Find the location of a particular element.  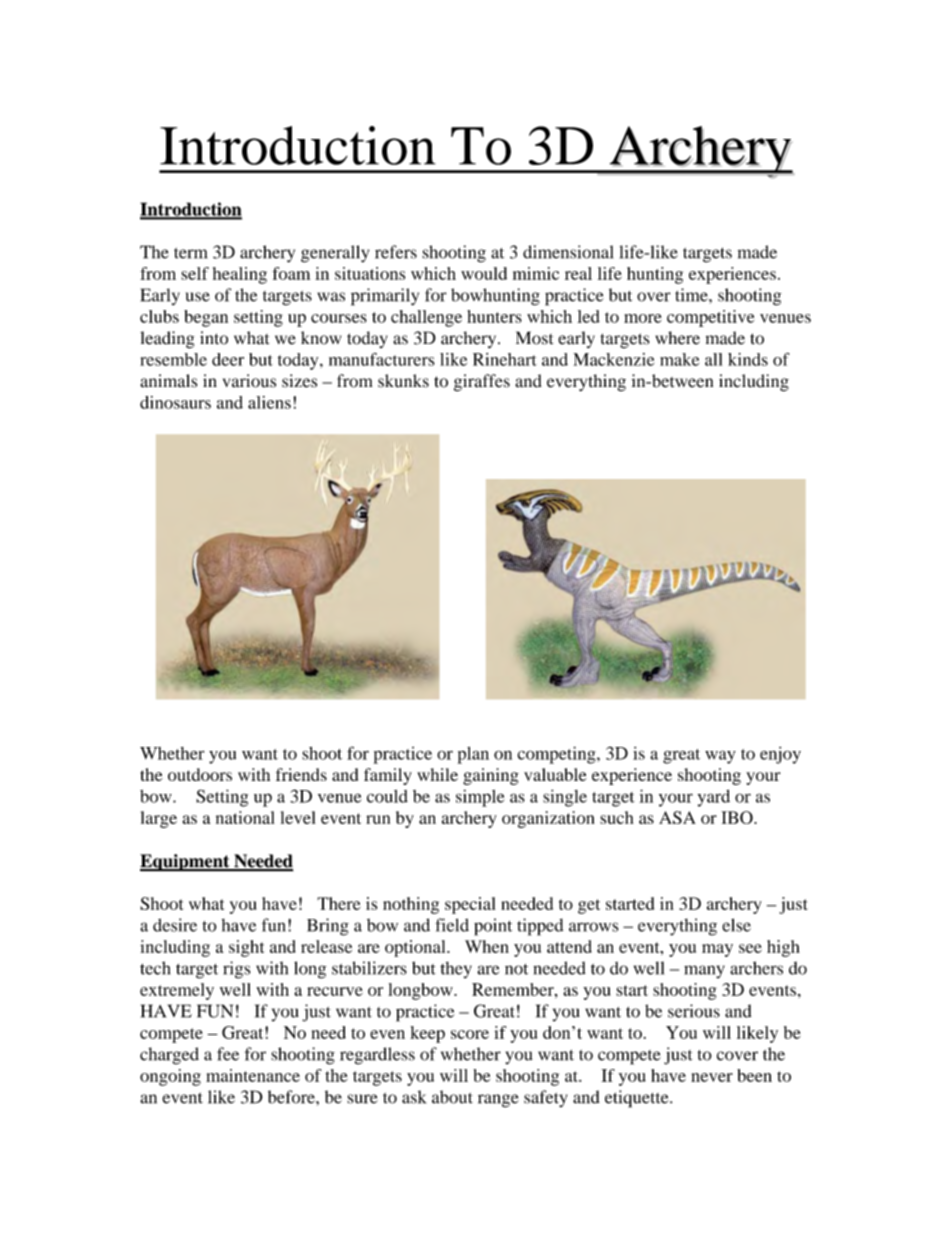

time is located at coordinates (692, 295).
